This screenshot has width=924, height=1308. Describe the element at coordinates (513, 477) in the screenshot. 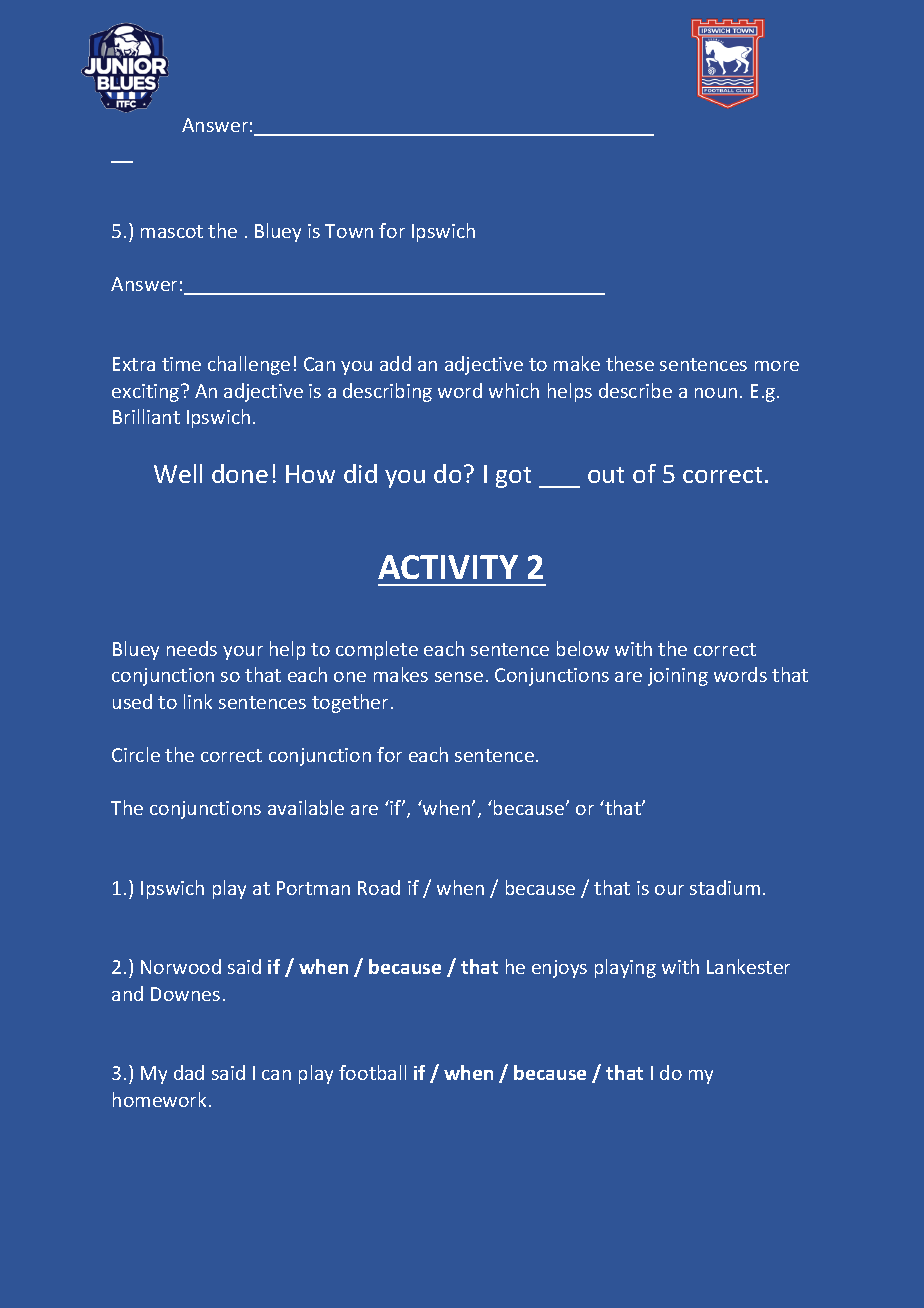

I see `got` at that location.
